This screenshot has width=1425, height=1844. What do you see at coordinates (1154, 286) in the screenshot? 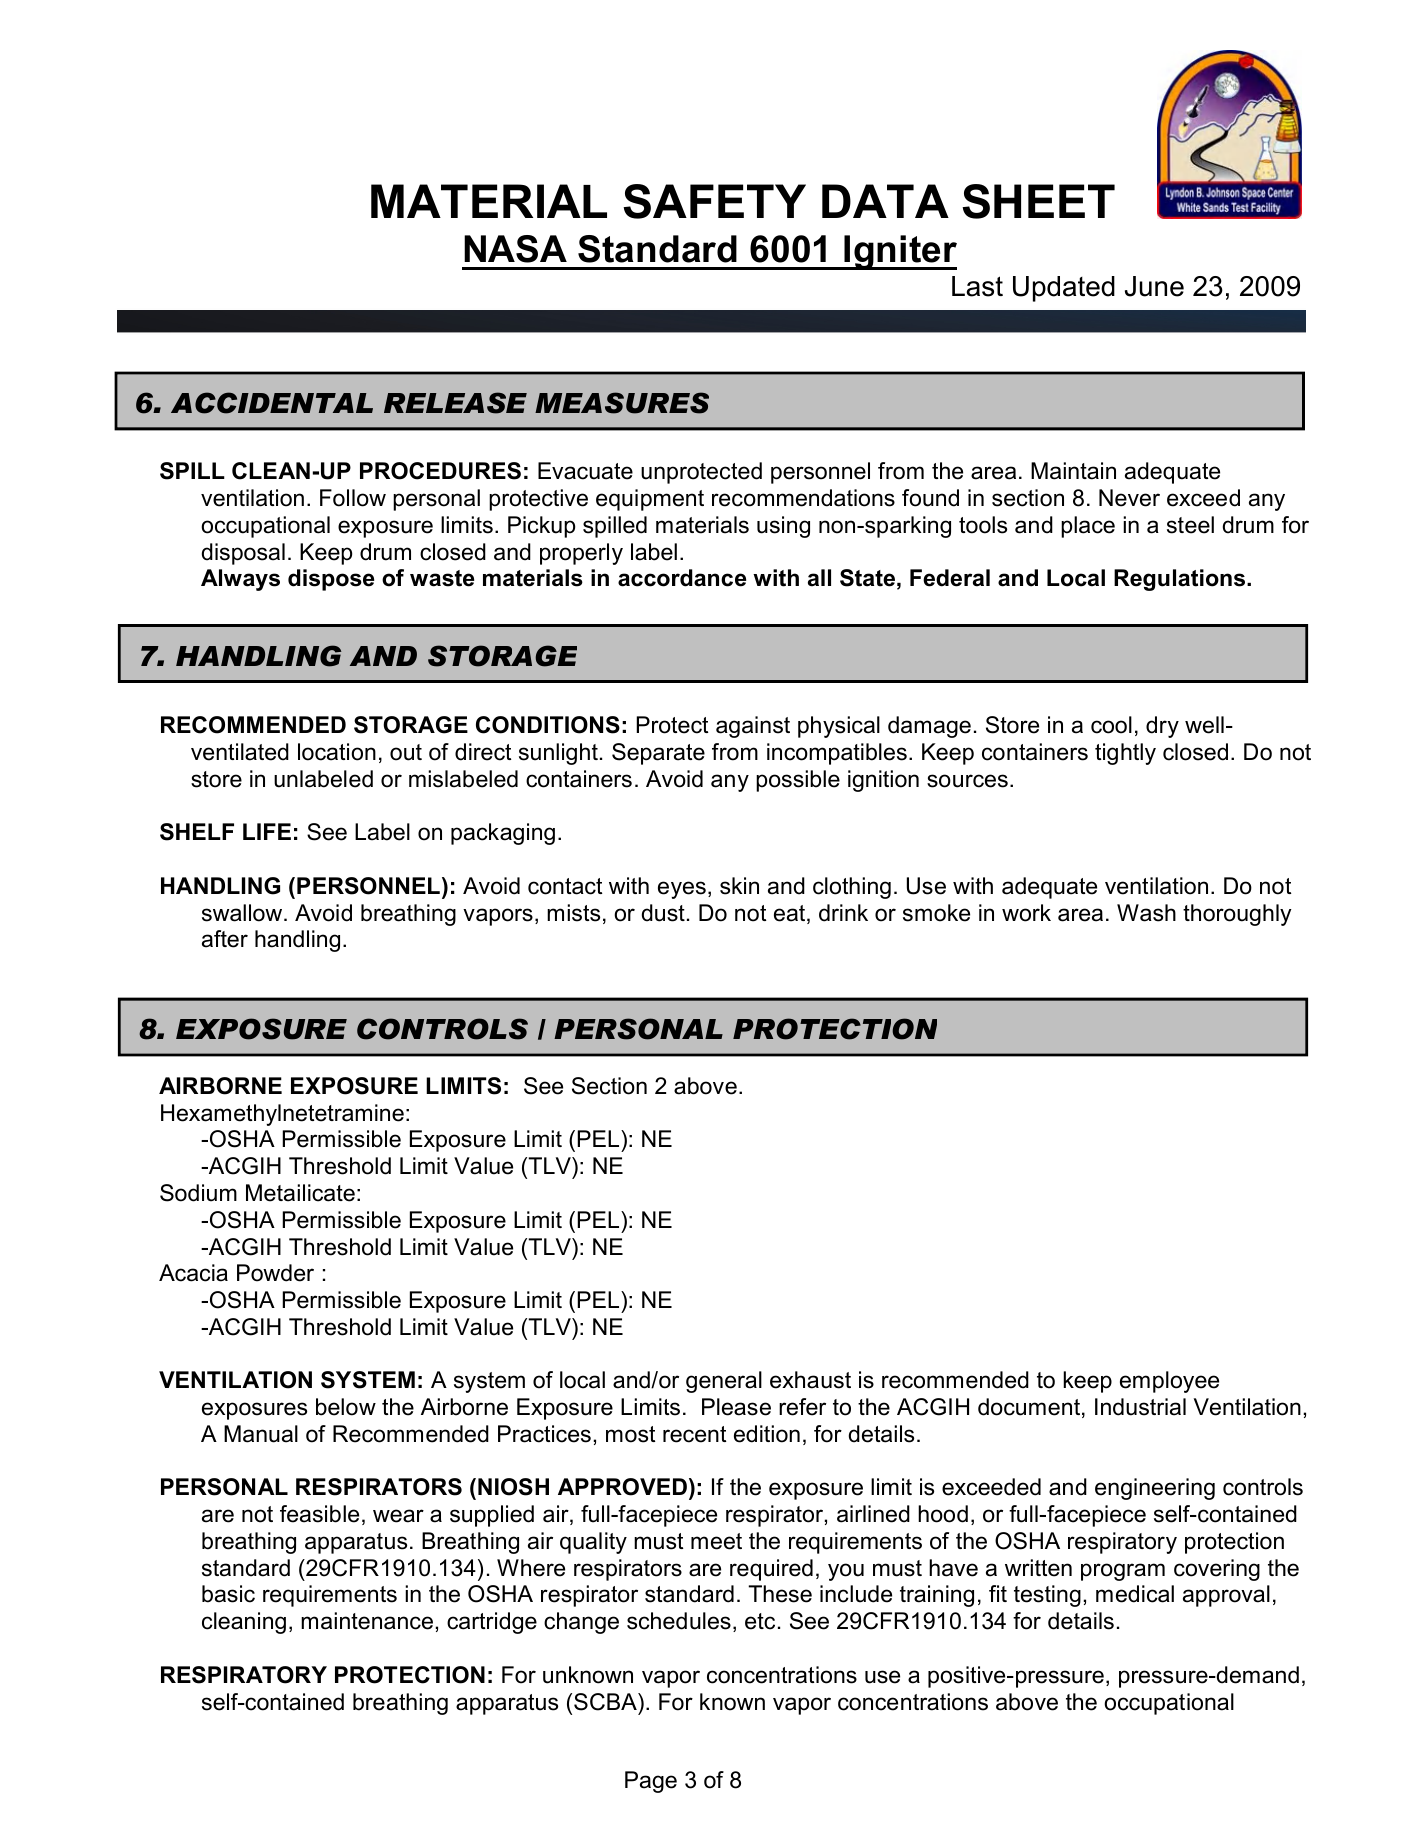
I see `June` at bounding box center [1154, 286].
